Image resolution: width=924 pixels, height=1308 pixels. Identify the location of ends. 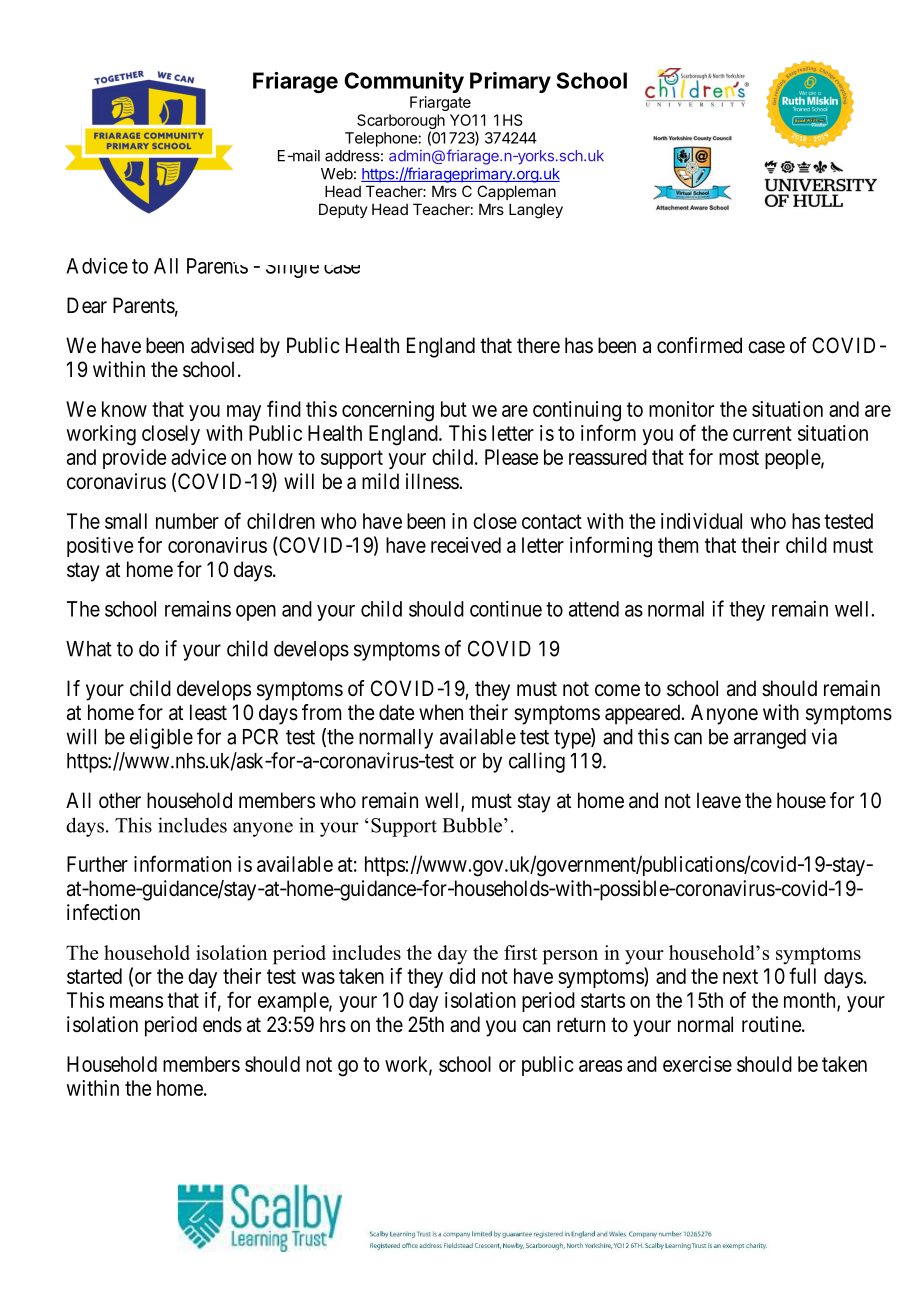
(222, 1024).
